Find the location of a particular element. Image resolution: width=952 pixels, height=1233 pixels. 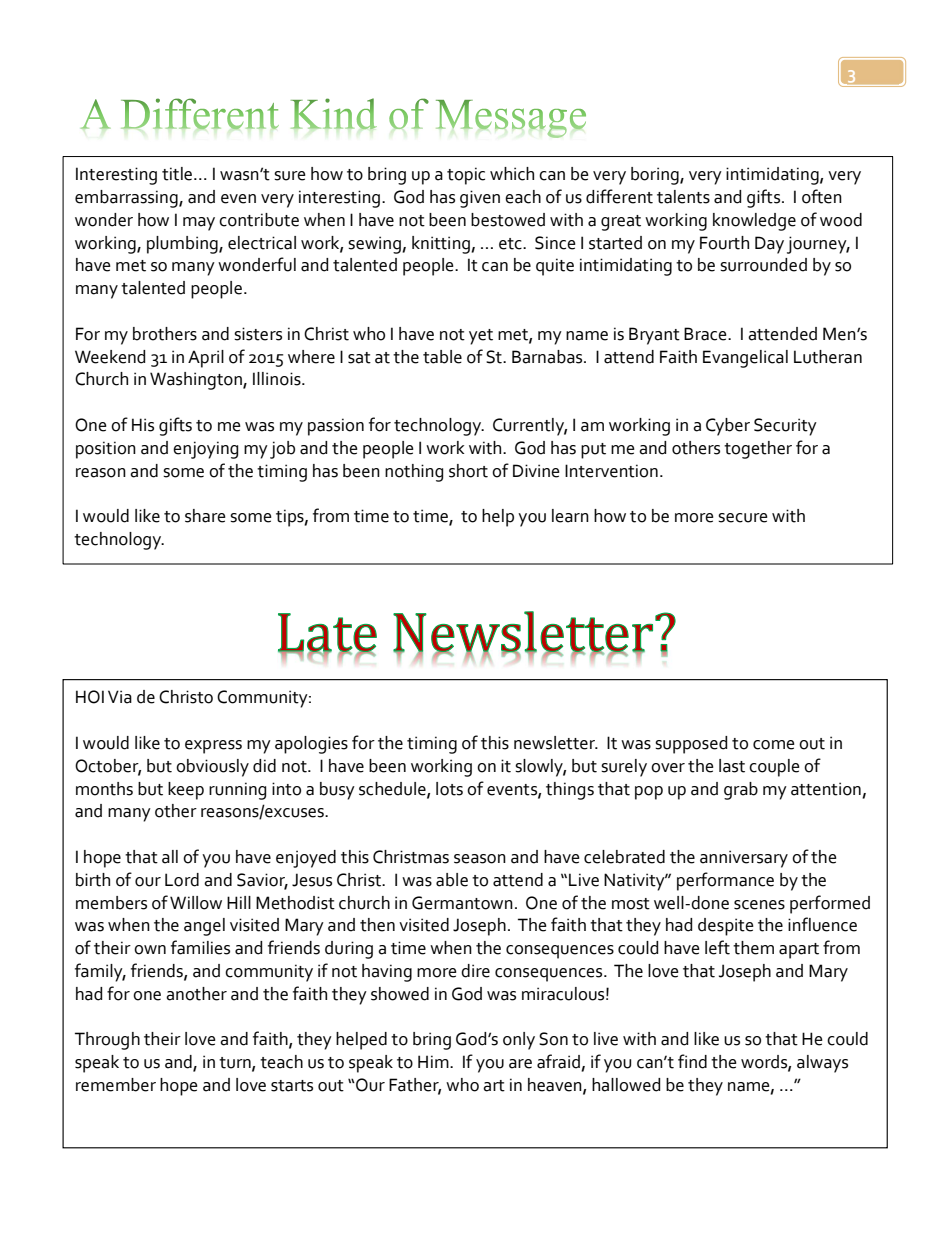

short is located at coordinates (468, 471).
